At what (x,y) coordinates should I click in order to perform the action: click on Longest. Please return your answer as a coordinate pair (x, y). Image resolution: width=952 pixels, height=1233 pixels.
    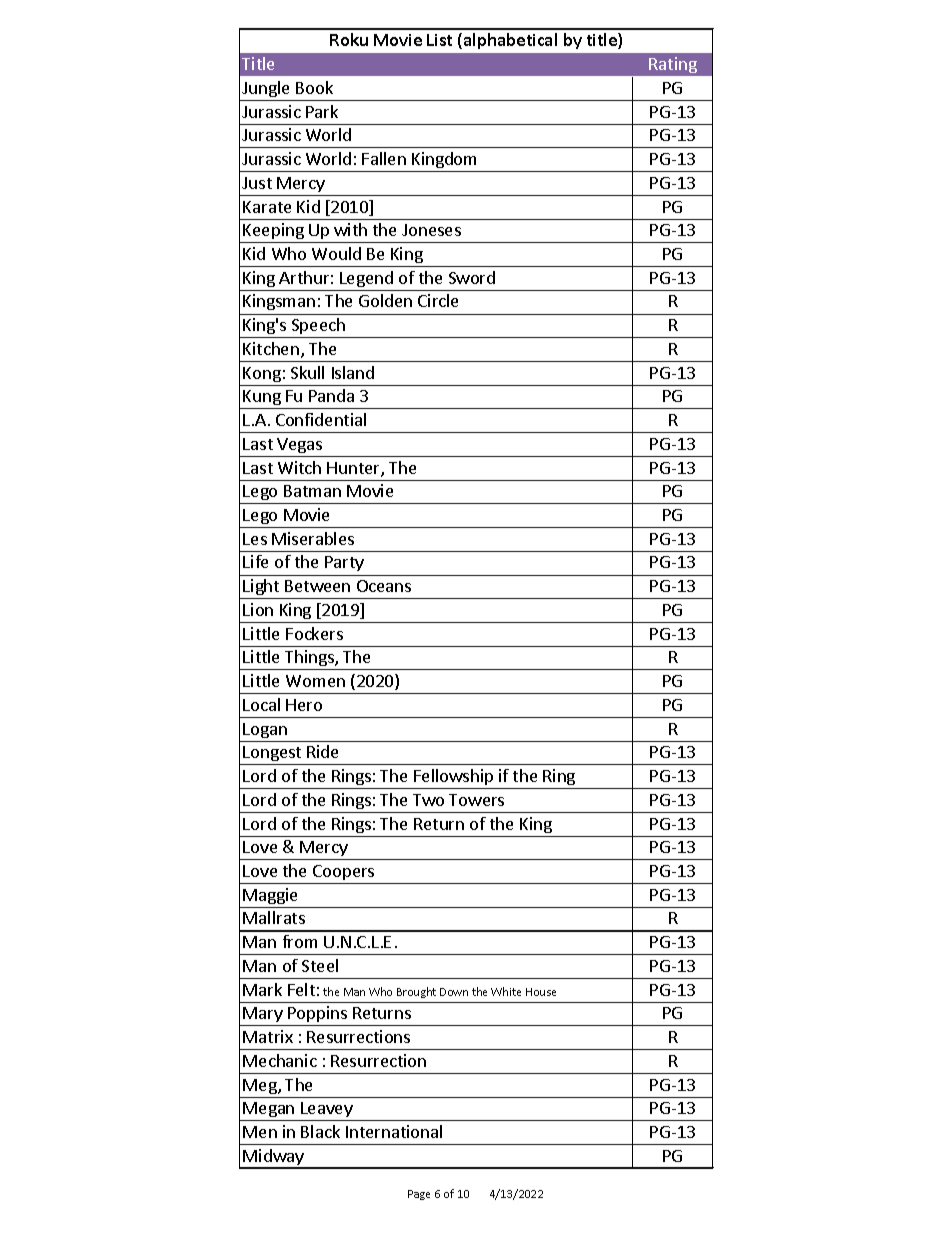
    Looking at the image, I should click on (273, 755).
